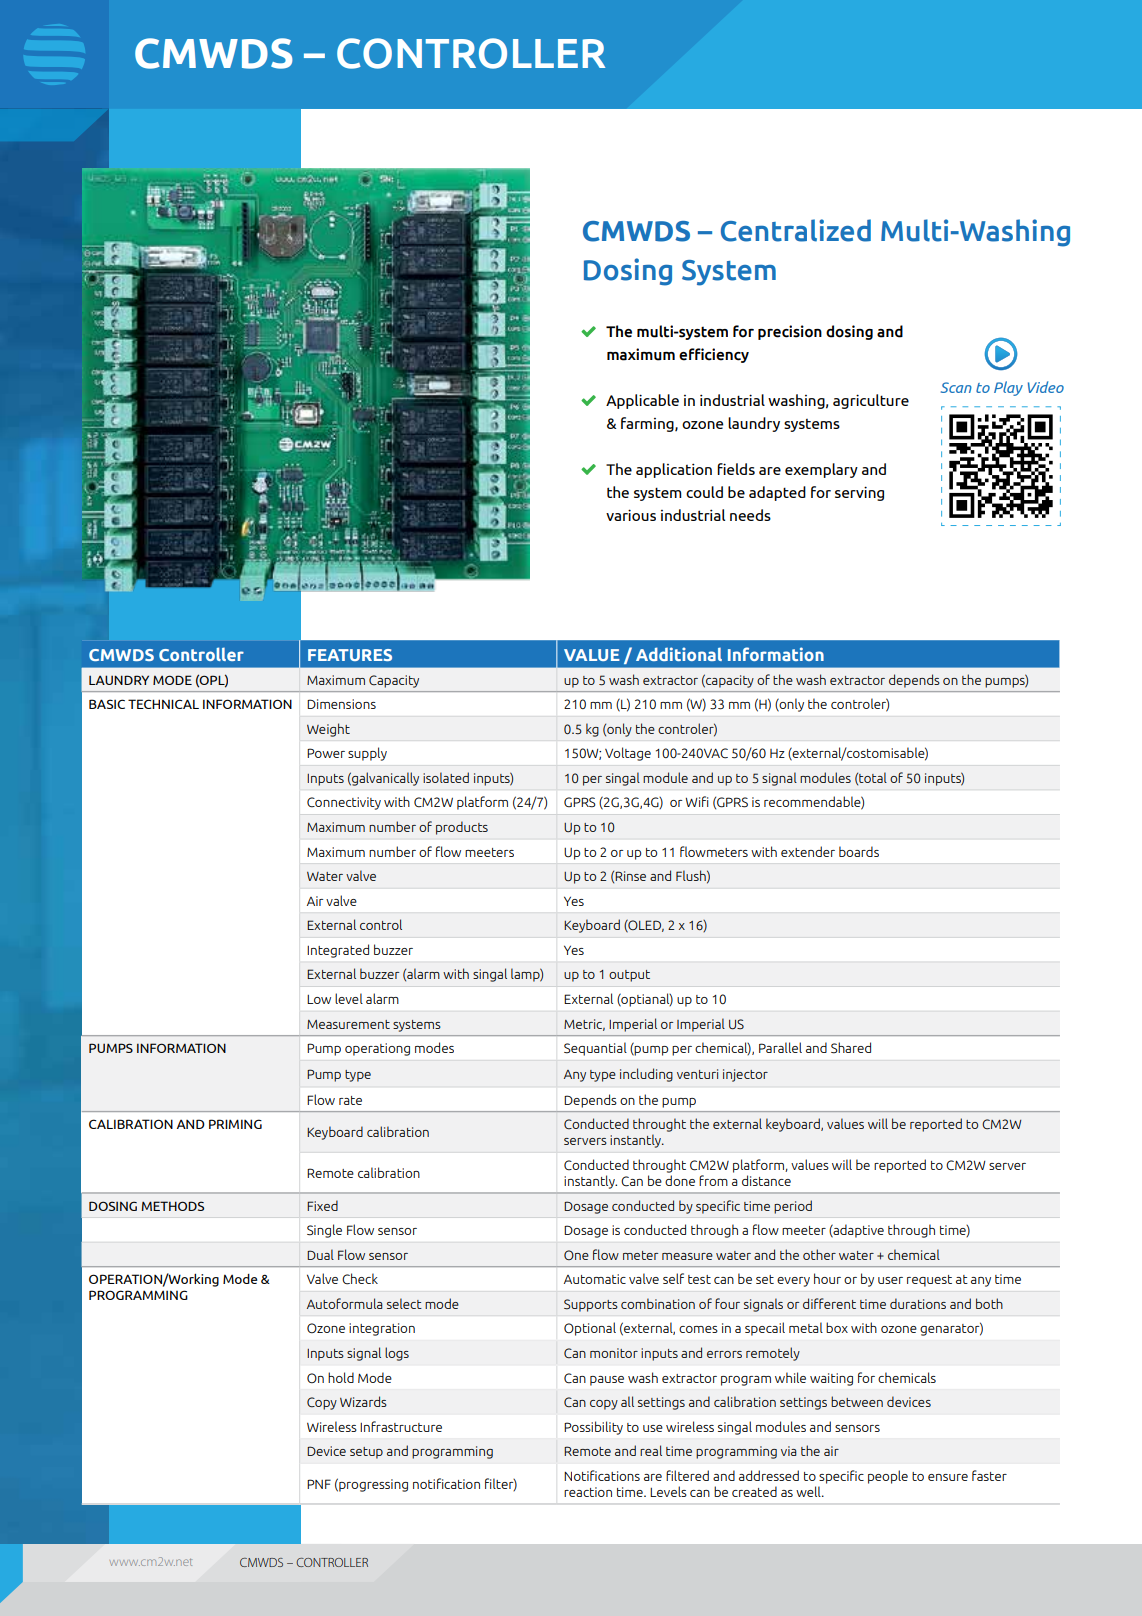  I want to click on serving, so click(859, 493).
